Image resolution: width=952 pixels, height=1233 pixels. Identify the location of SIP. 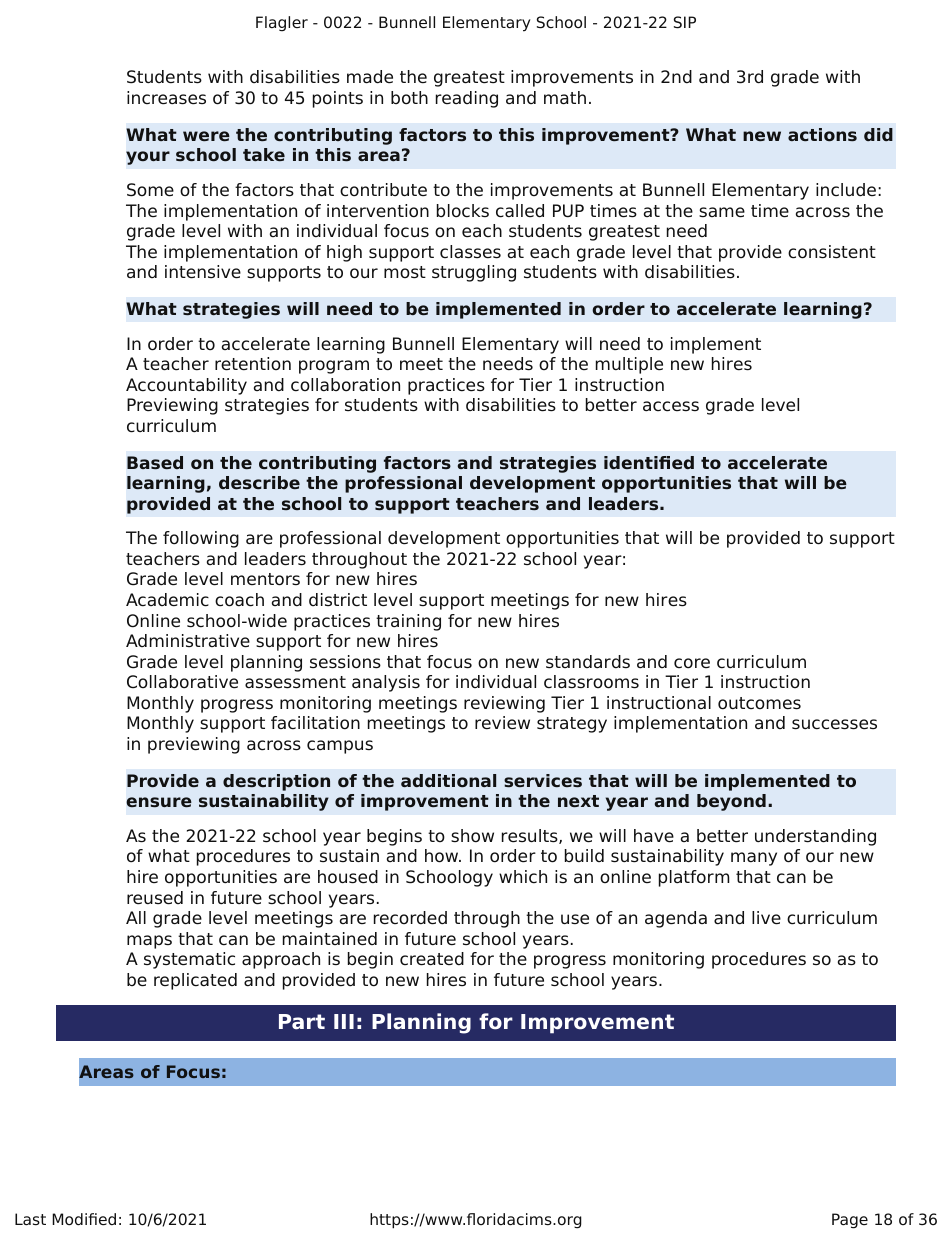
(685, 22).
